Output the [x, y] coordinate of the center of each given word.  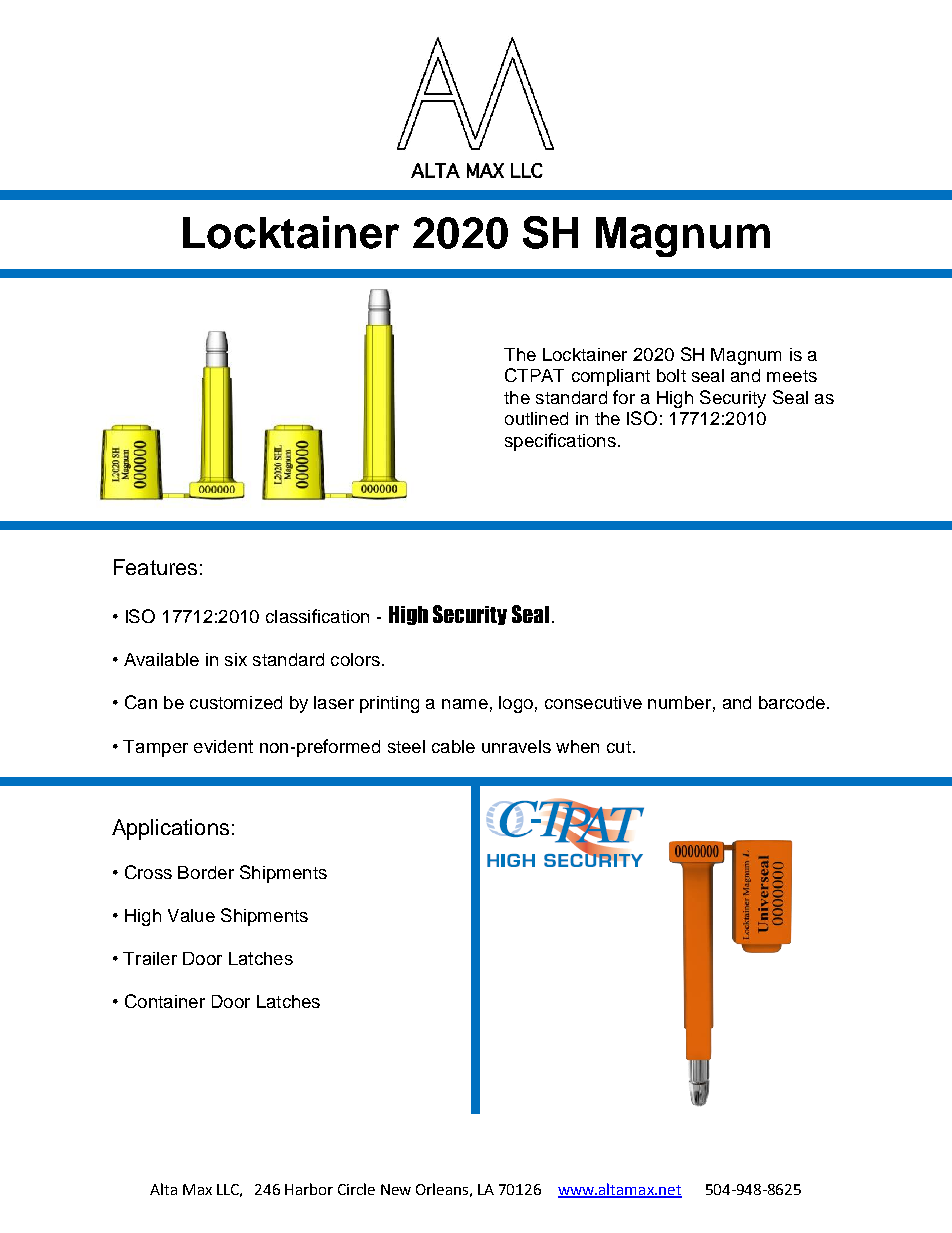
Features [155, 567]
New [396, 1189]
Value [191, 915]
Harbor [309, 1189]
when [577, 746]
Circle [356, 1189]
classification [317, 616]
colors [355, 659]
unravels [516, 746]
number [679, 702]
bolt [671, 375]
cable [453, 746]
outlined [536, 418]
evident [223, 746]
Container [165, 1001]
